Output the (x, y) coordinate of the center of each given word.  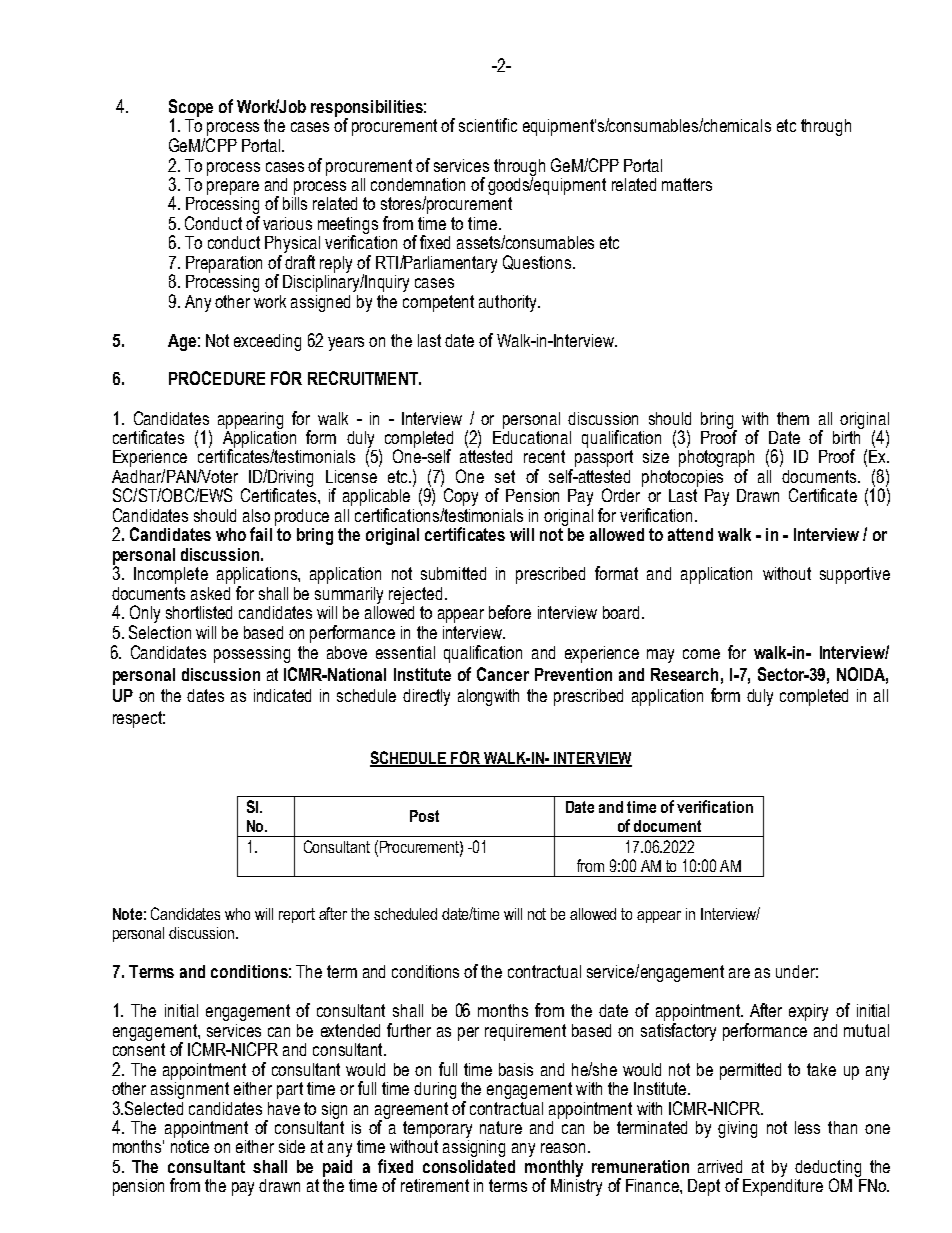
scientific (488, 125)
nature (501, 1127)
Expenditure (783, 1187)
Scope (191, 109)
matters (687, 184)
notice (190, 1145)
